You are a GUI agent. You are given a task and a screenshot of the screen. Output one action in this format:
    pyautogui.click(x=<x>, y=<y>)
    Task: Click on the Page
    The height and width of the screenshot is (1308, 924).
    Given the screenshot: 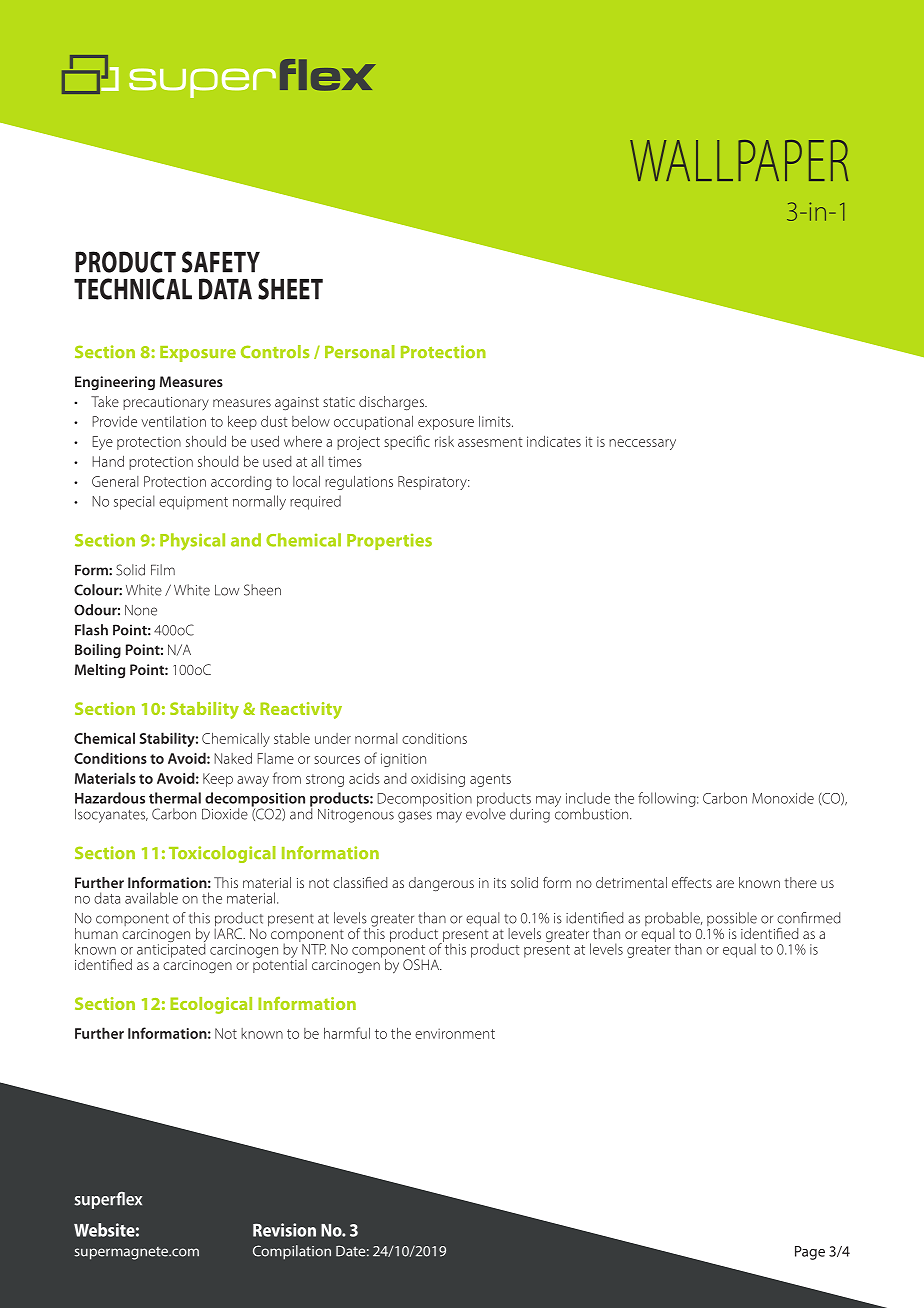 What is the action you would take?
    pyautogui.click(x=810, y=1253)
